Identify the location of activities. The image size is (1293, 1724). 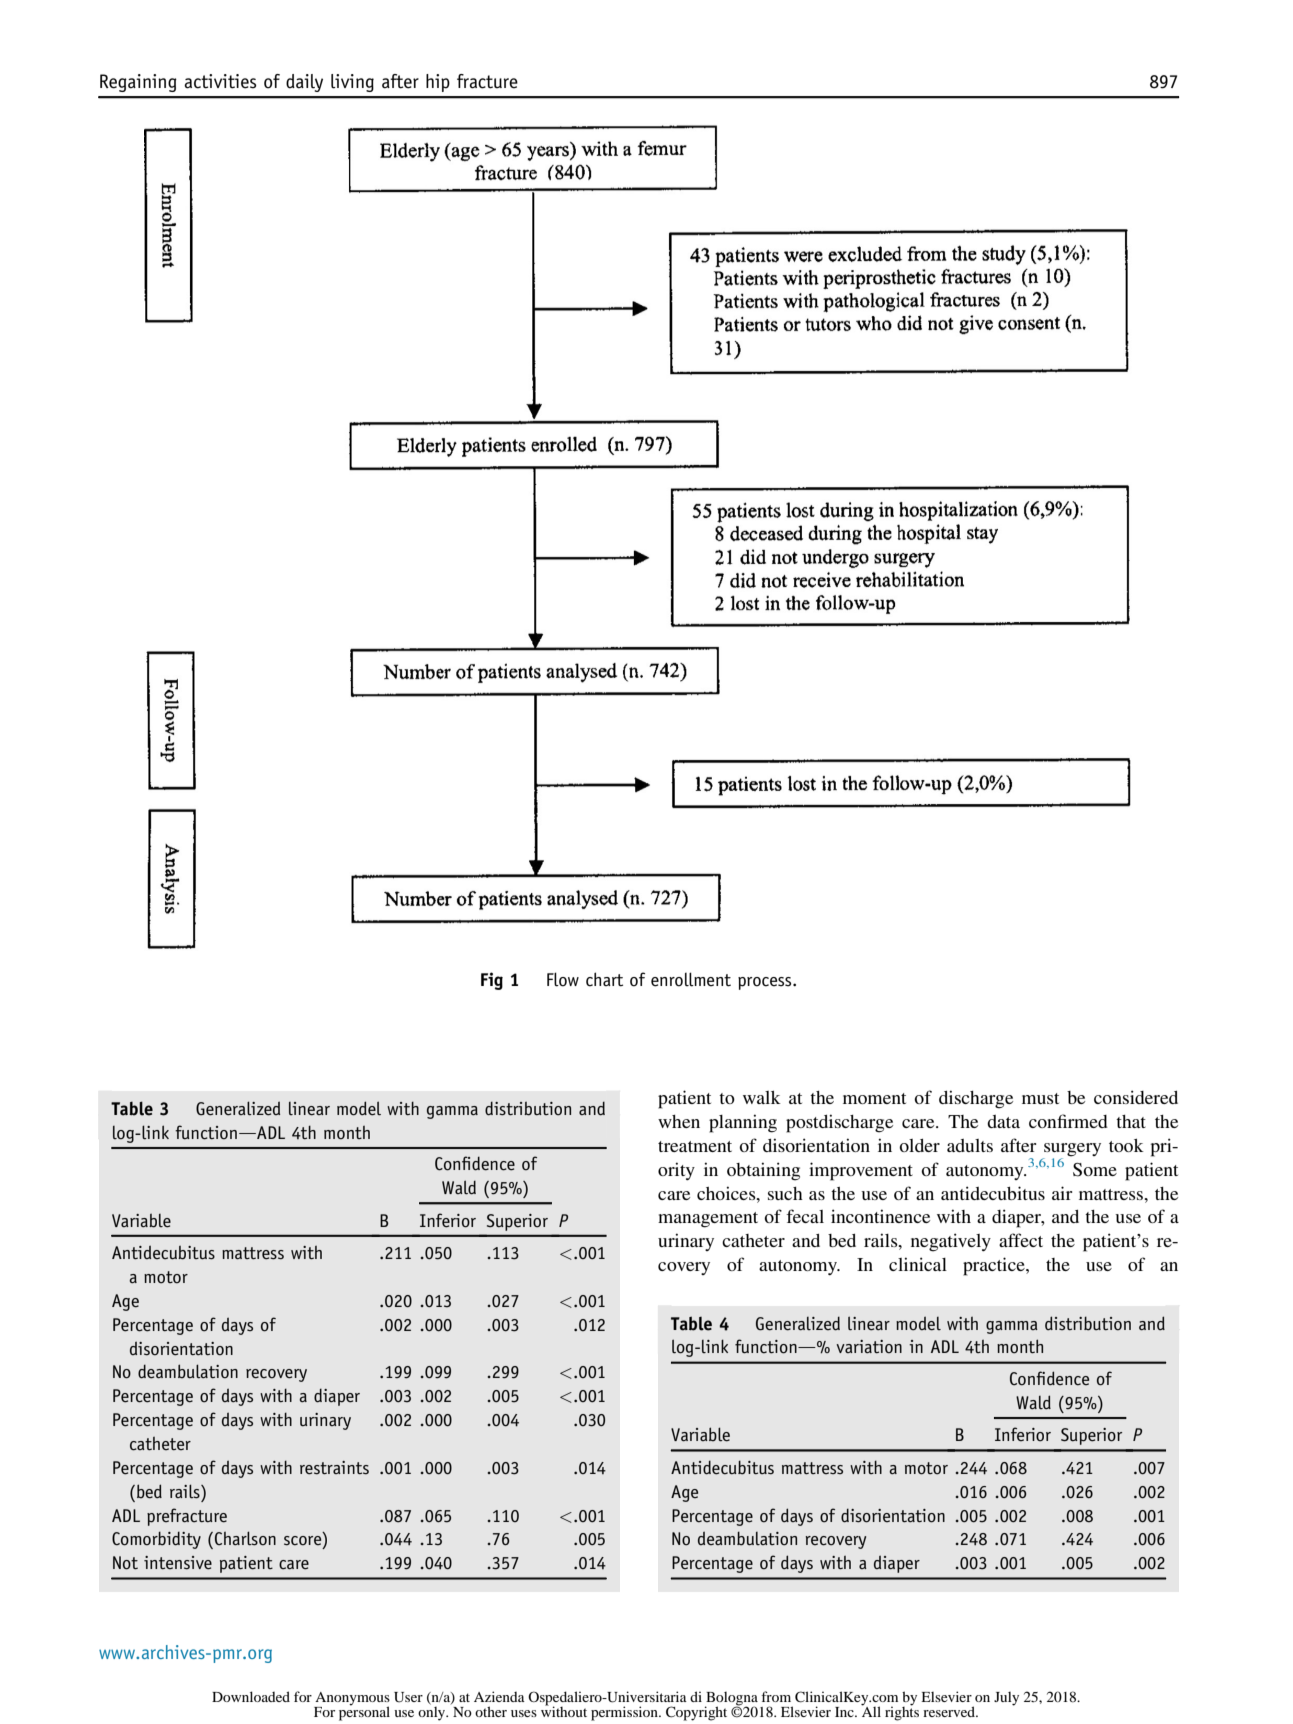
(220, 81).
